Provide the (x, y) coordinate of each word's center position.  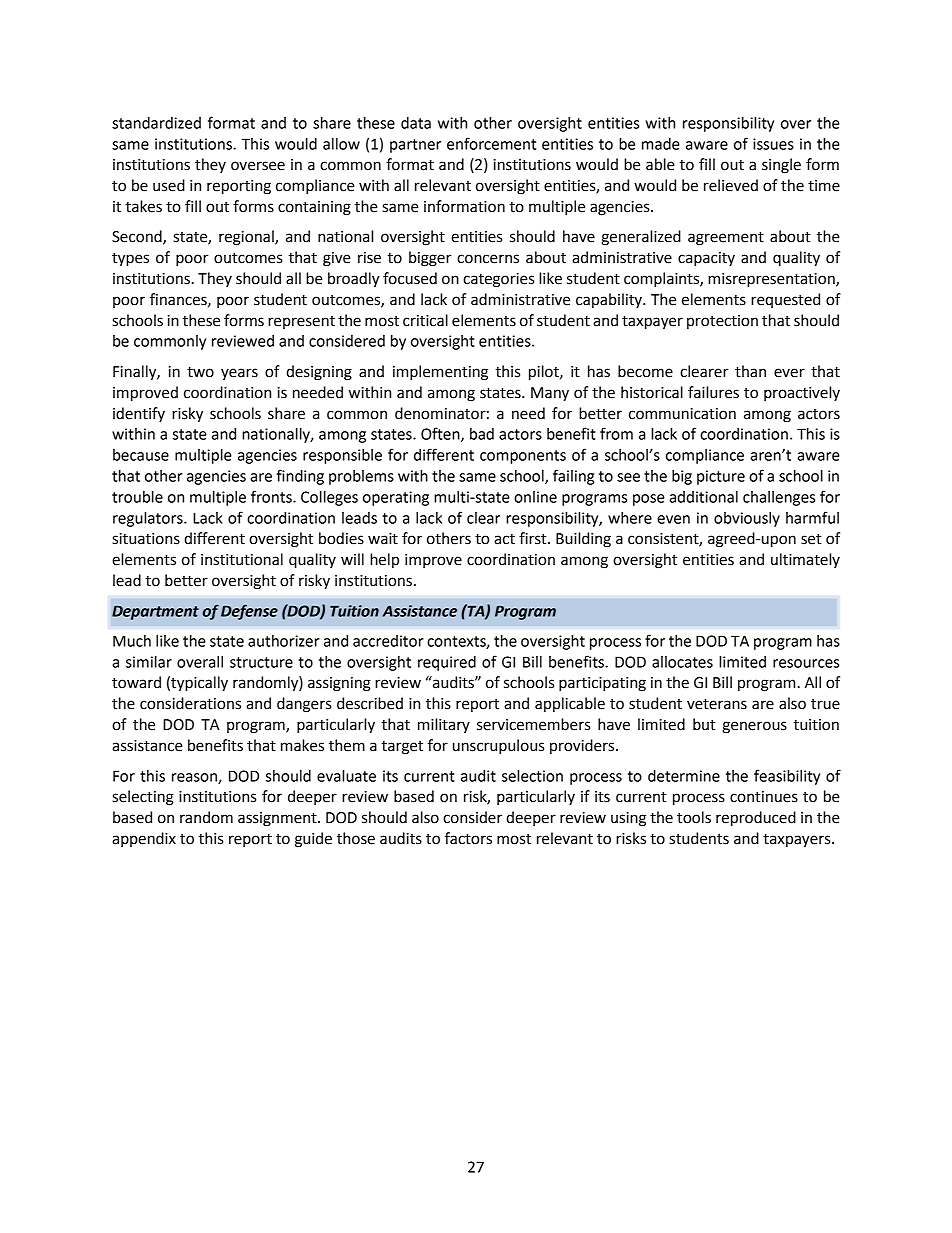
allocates (682, 662)
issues (773, 144)
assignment (278, 819)
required (447, 663)
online (535, 497)
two (200, 372)
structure (261, 662)
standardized (156, 123)
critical (425, 320)
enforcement (491, 143)
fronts (272, 496)
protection (722, 322)
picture (721, 477)
